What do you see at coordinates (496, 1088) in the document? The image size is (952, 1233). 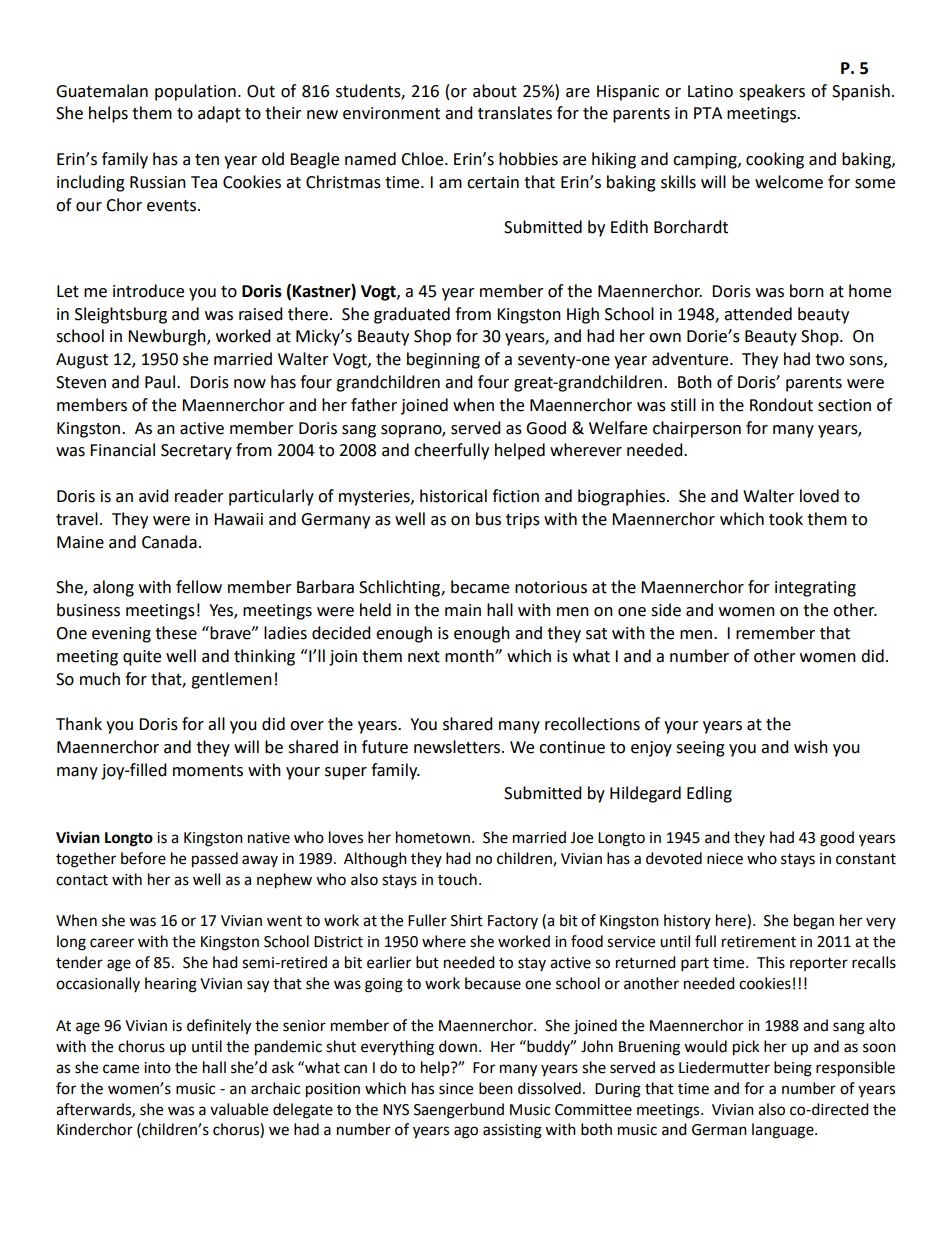 I see `been` at bounding box center [496, 1088].
